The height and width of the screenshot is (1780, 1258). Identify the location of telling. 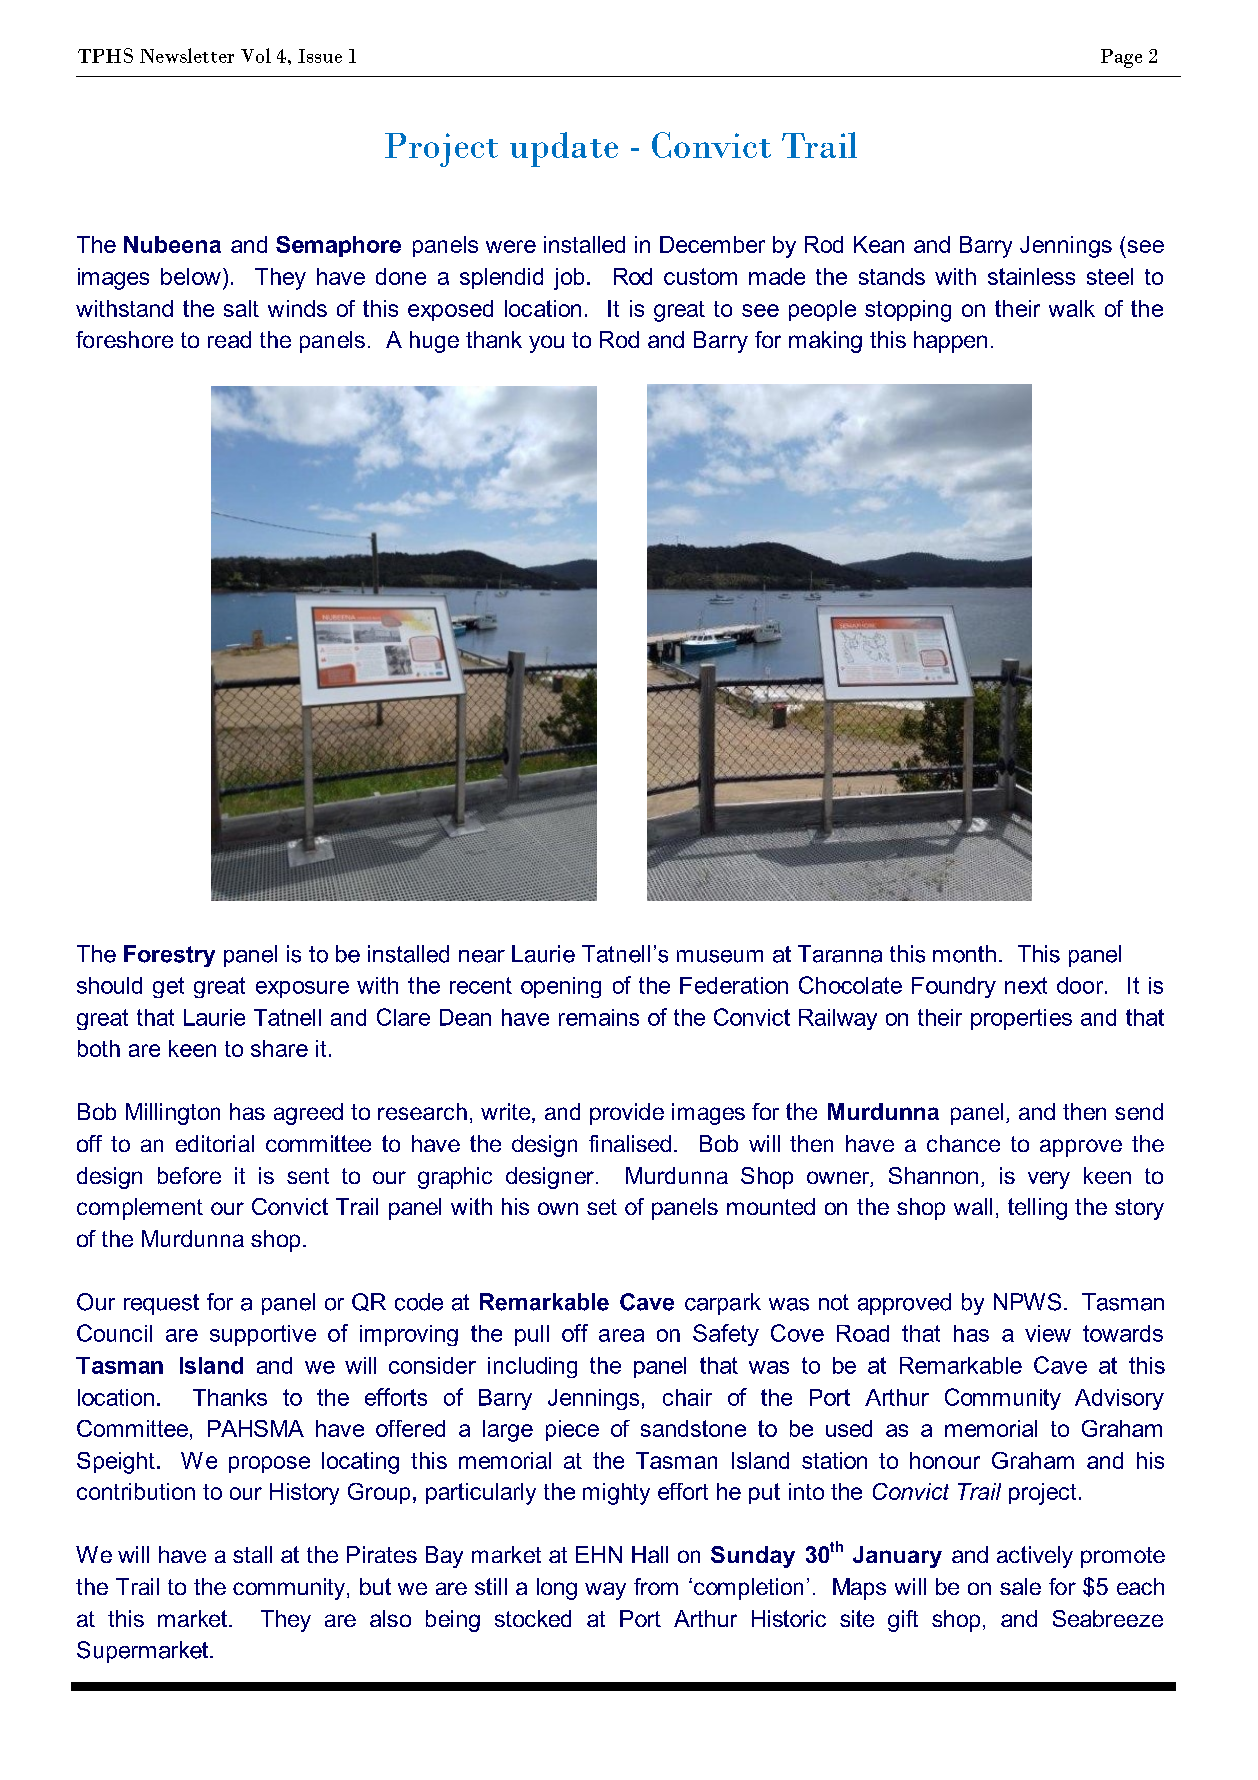
(1037, 1209).
